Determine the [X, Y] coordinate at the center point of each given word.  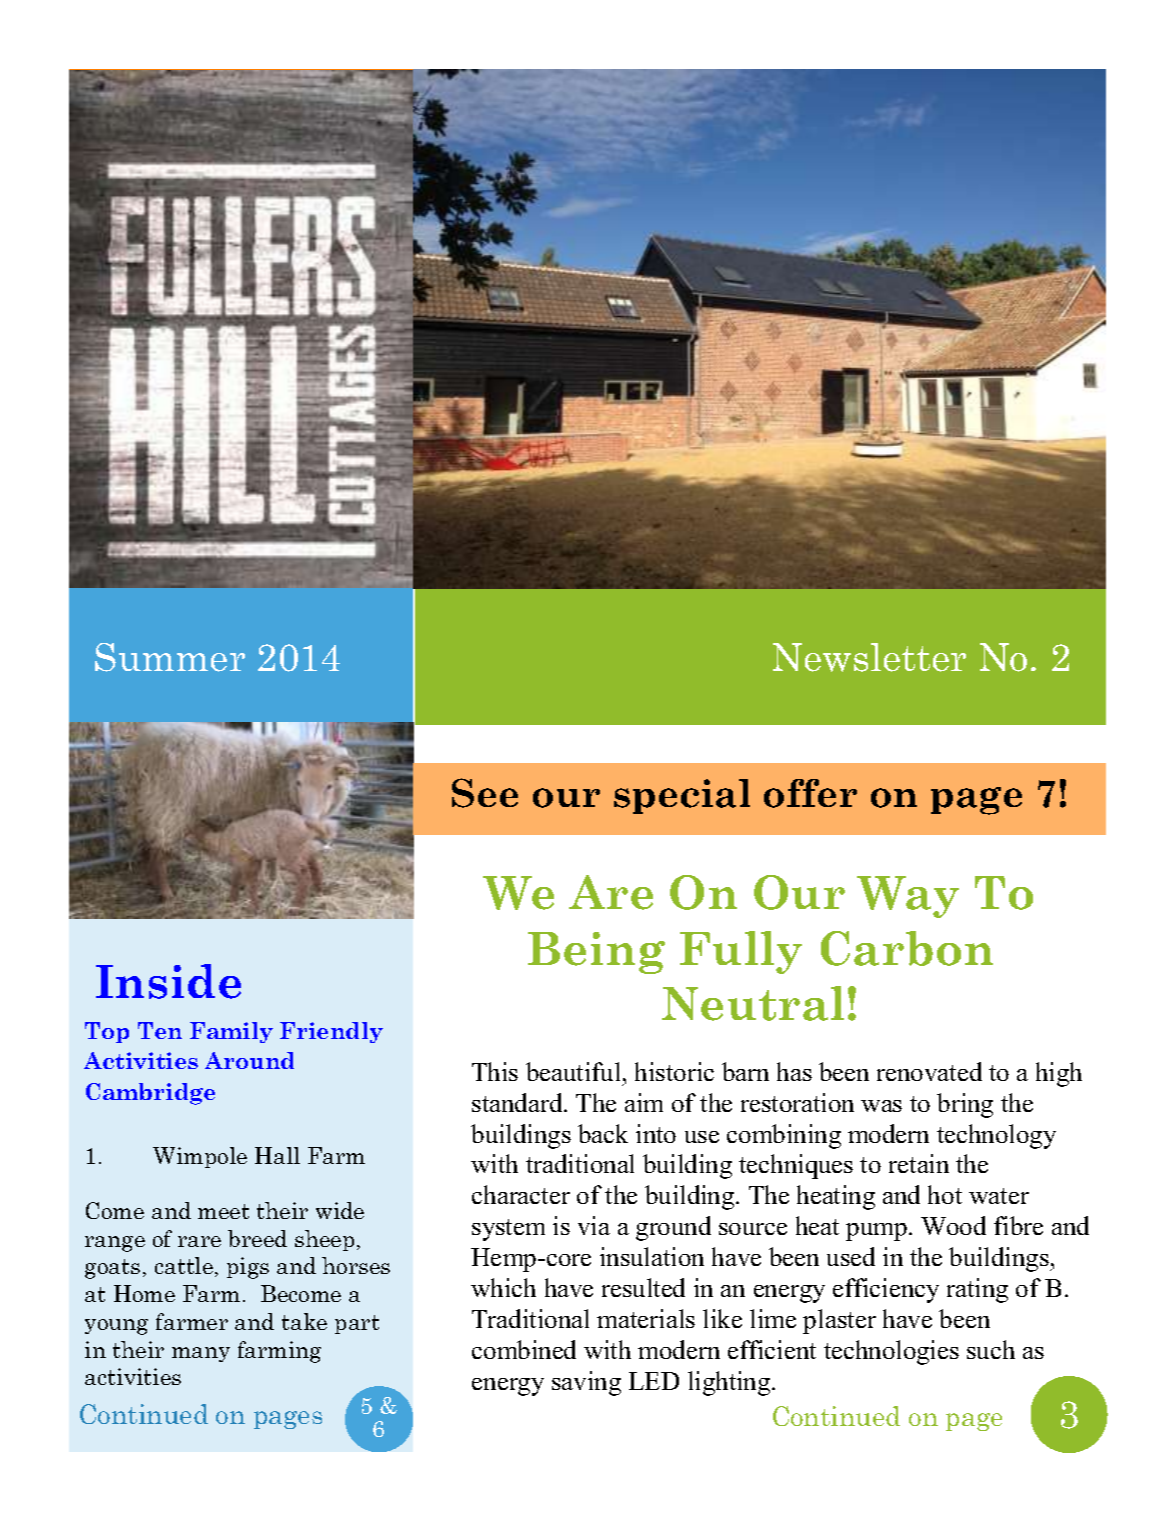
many [201, 1354]
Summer [170, 657]
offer [810, 793]
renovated [929, 1071]
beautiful [573, 1071]
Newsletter [869, 657]
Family [231, 1032]
